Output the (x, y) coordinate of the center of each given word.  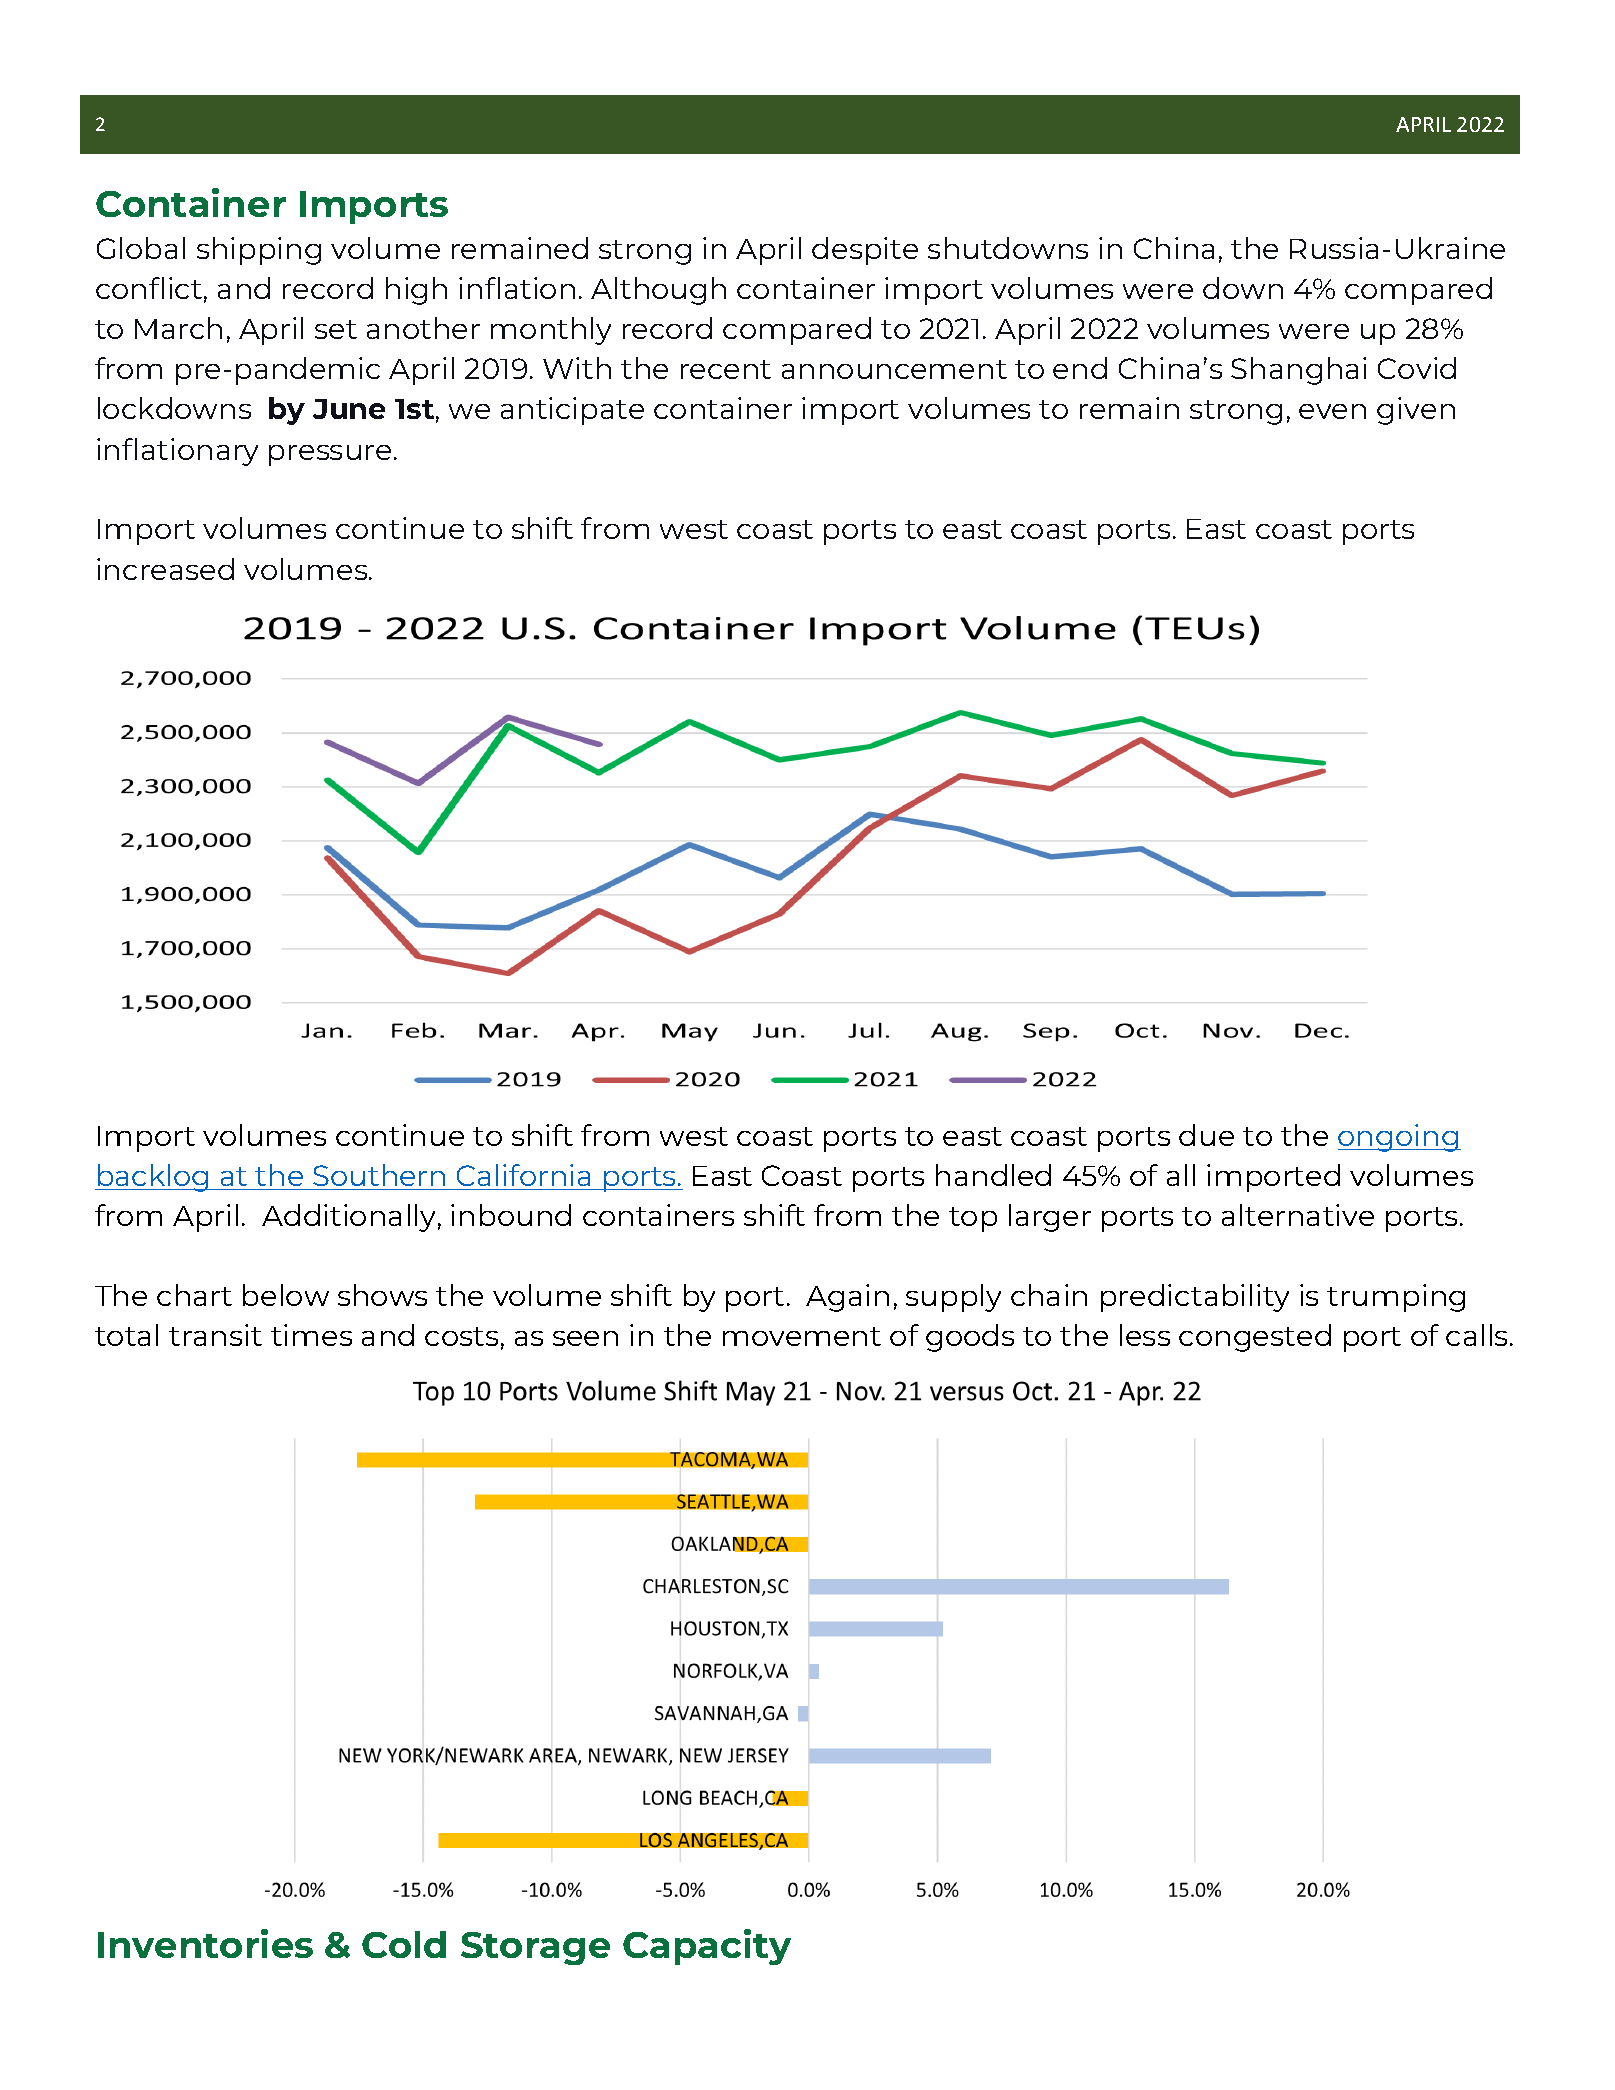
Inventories (205, 1943)
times (311, 1335)
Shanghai (1298, 371)
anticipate (572, 411)
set (336, 329)
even (1332, 411)
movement (802, 1336)
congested (1255, 1338)
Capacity (707, 1947)
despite (865, 251)
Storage (535, 1948)
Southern (379, 1175)
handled (993, 1175)
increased (165, 569)
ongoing (1399, 1138)
